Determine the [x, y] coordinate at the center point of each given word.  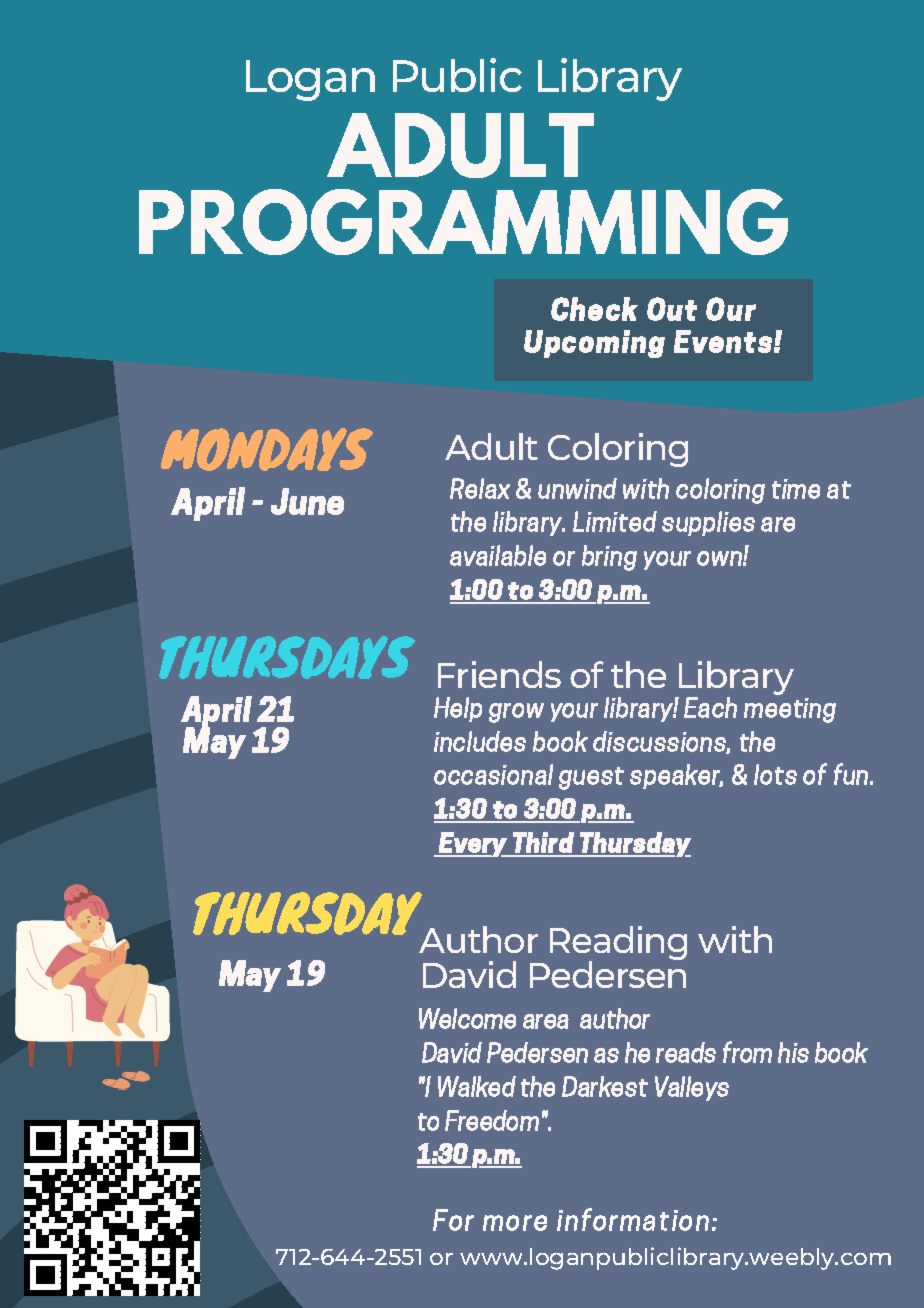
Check [594, 309]
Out [672, 309]
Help [458, 709]
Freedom [492, 1120]
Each [710, 707]
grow [516, 713]
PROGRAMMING [463, 222]
